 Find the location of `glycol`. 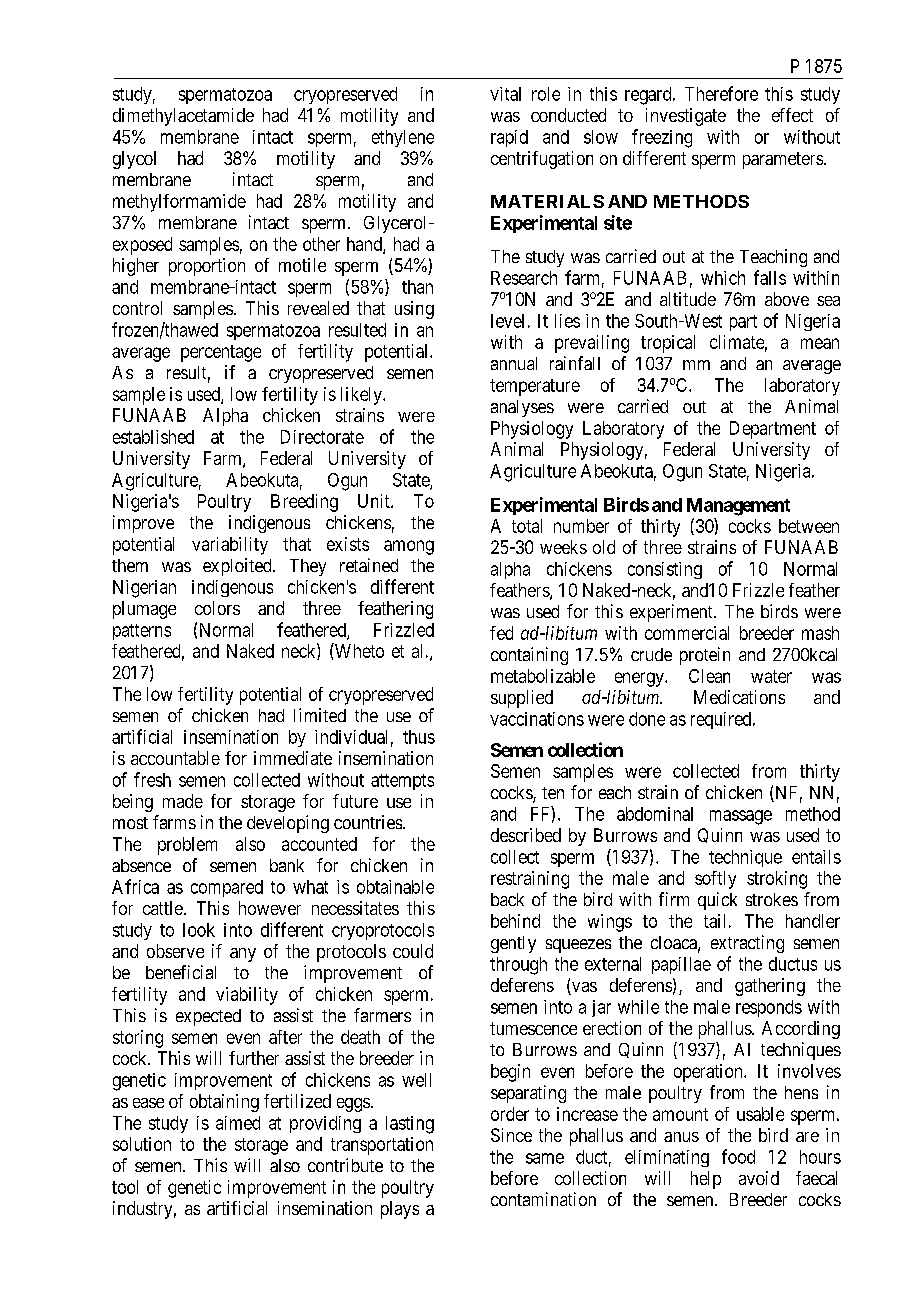

glycol is located at coordinates (134, 160).
